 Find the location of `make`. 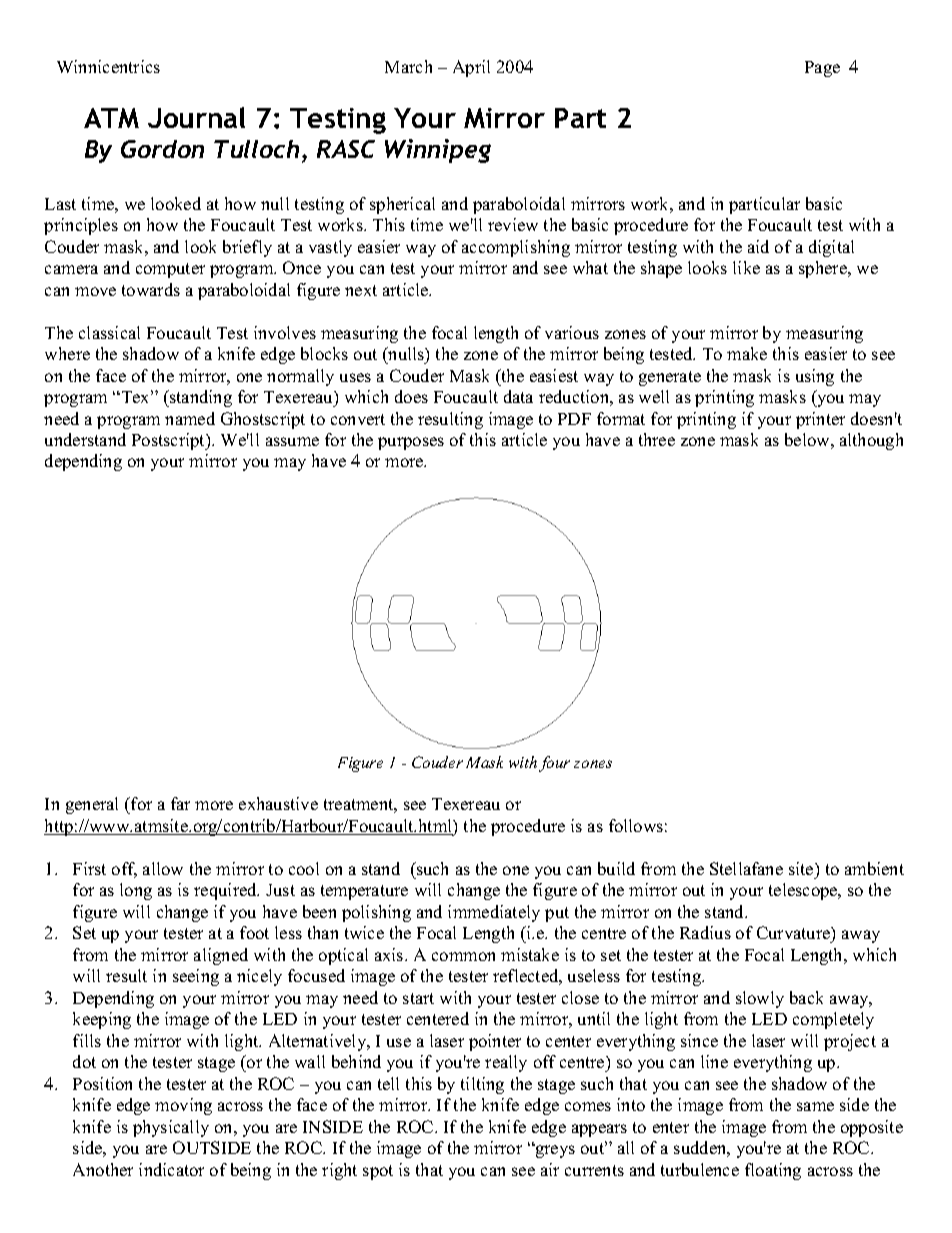

make is located at coordinates (747, 353).
